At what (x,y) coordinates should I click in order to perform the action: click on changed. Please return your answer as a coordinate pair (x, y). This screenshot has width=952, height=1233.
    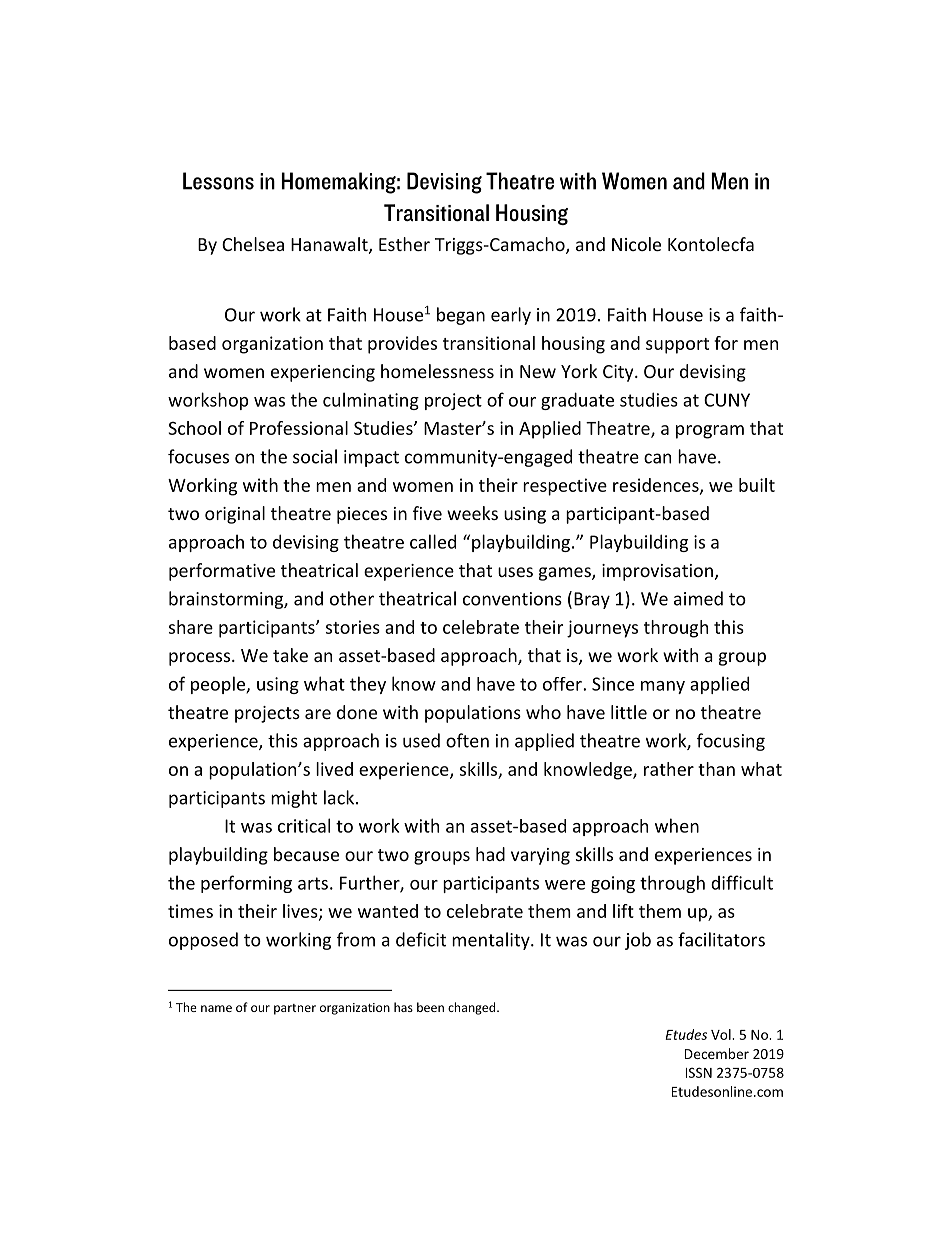
    Looking at the image, I should click on (473, 1008).
